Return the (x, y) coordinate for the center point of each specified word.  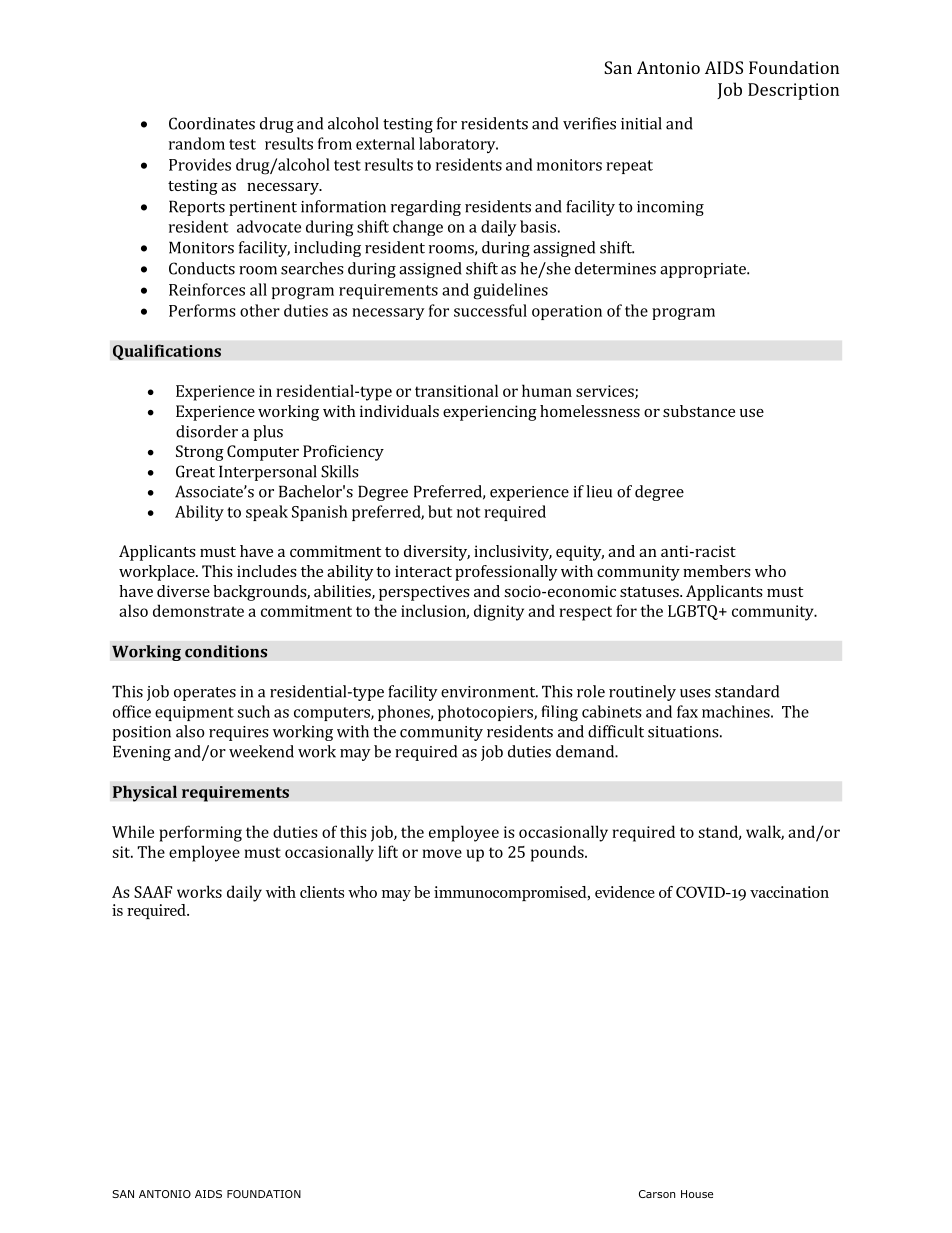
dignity (499, 612)
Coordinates (212, 123)
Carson (657, 1194)
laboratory (458, 145)
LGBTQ (694, 612)
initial (641, 123)
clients (322, 892)
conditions (226, 651)
